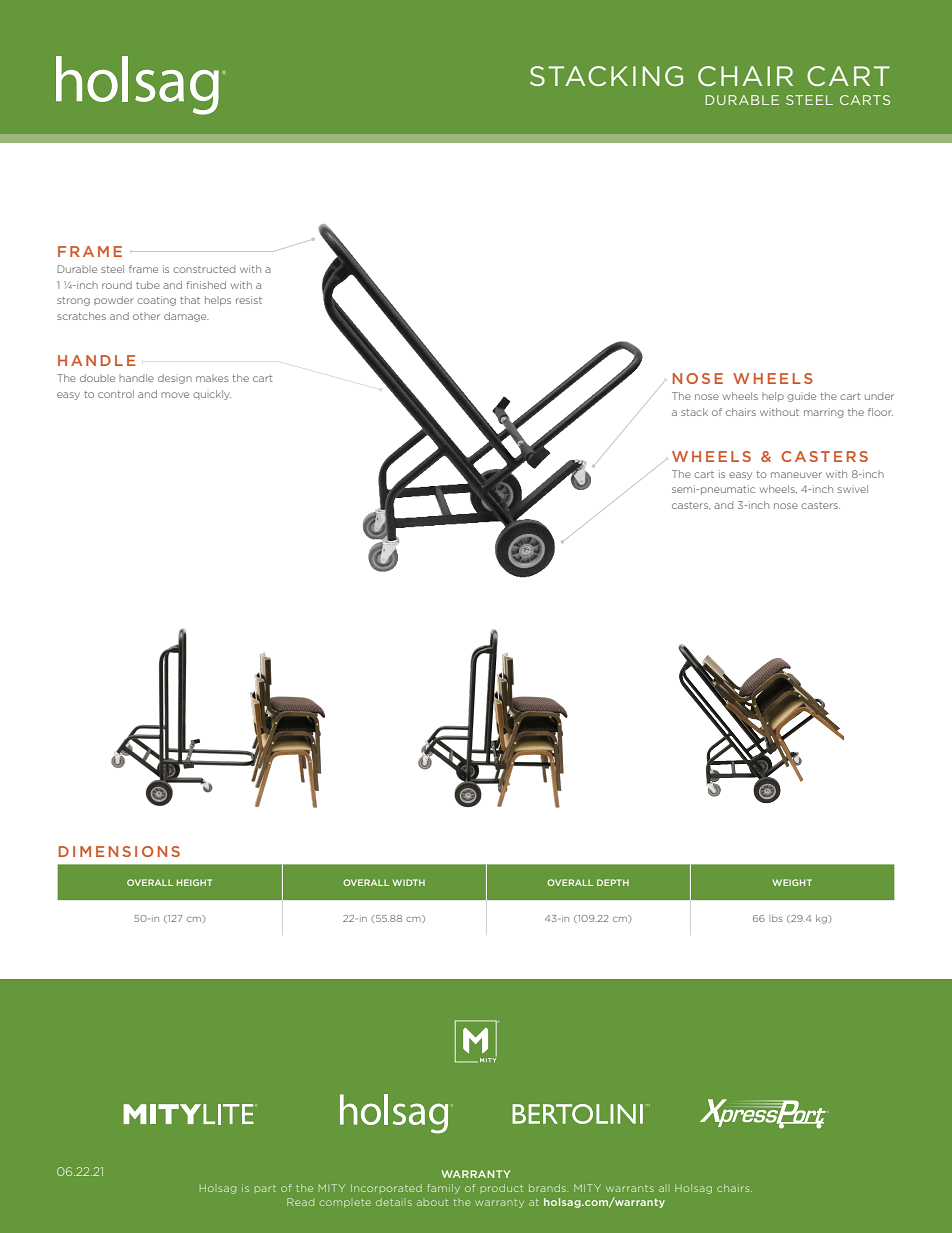 This image has width=952, height=1233. What do you see at coordinates (630, 1188) in the image?
I see `warrants` at bounding box center [630, 1188].
